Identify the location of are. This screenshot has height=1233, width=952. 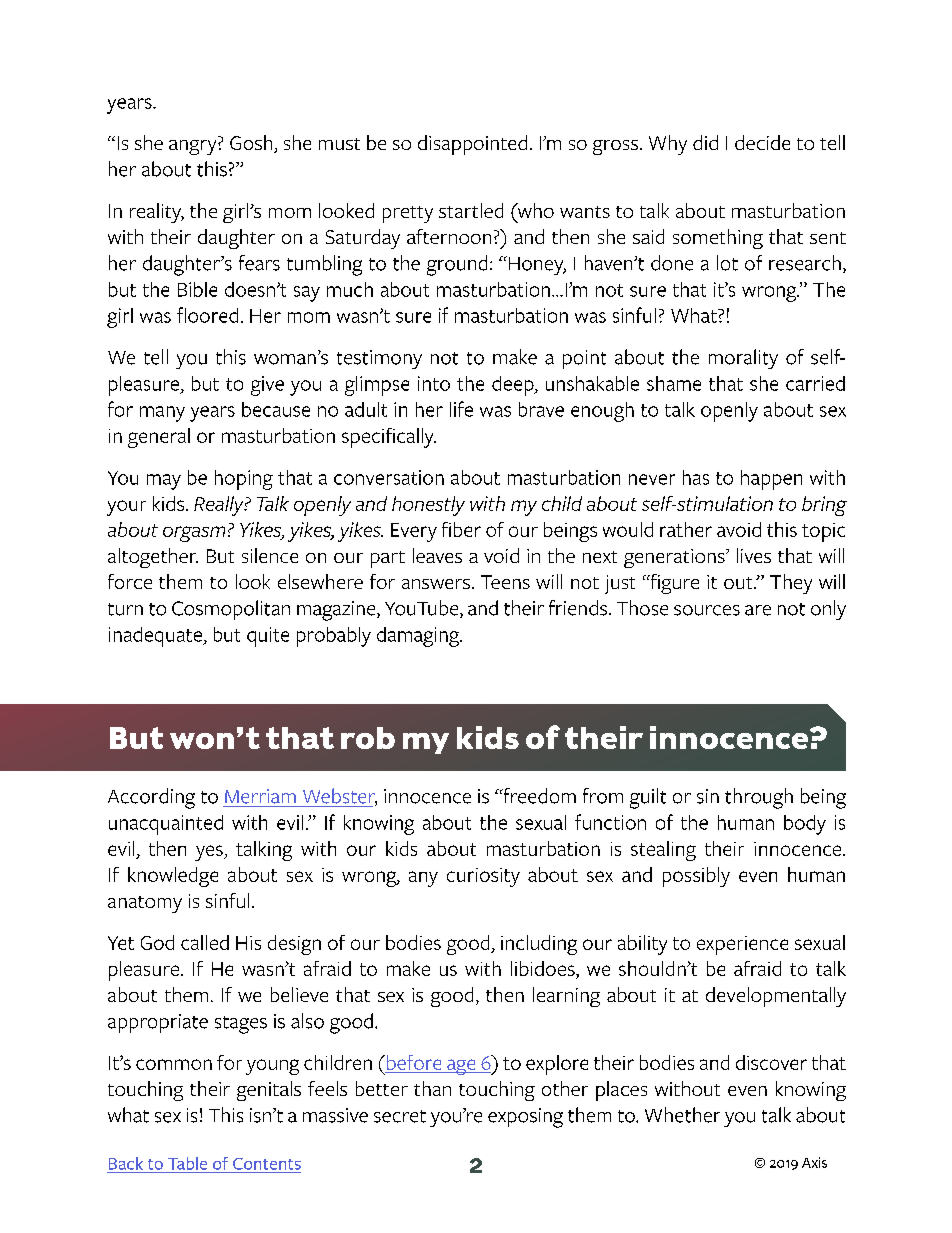
(758, 610).
